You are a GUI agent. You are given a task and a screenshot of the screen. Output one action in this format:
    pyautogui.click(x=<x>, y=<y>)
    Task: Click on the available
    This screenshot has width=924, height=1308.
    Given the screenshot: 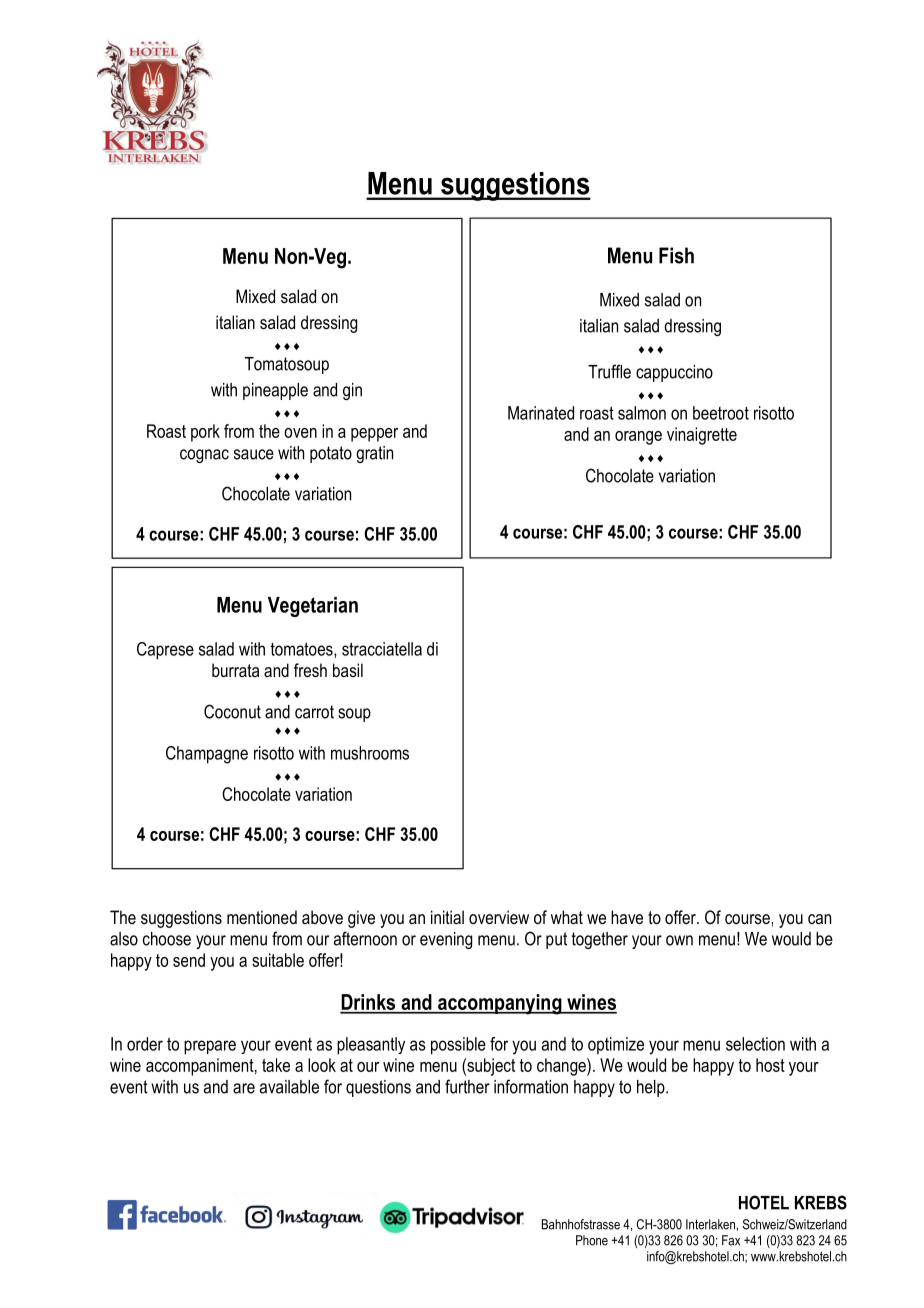 What is the action you would take?
    pyautogui.click(x=289, y=1087)
